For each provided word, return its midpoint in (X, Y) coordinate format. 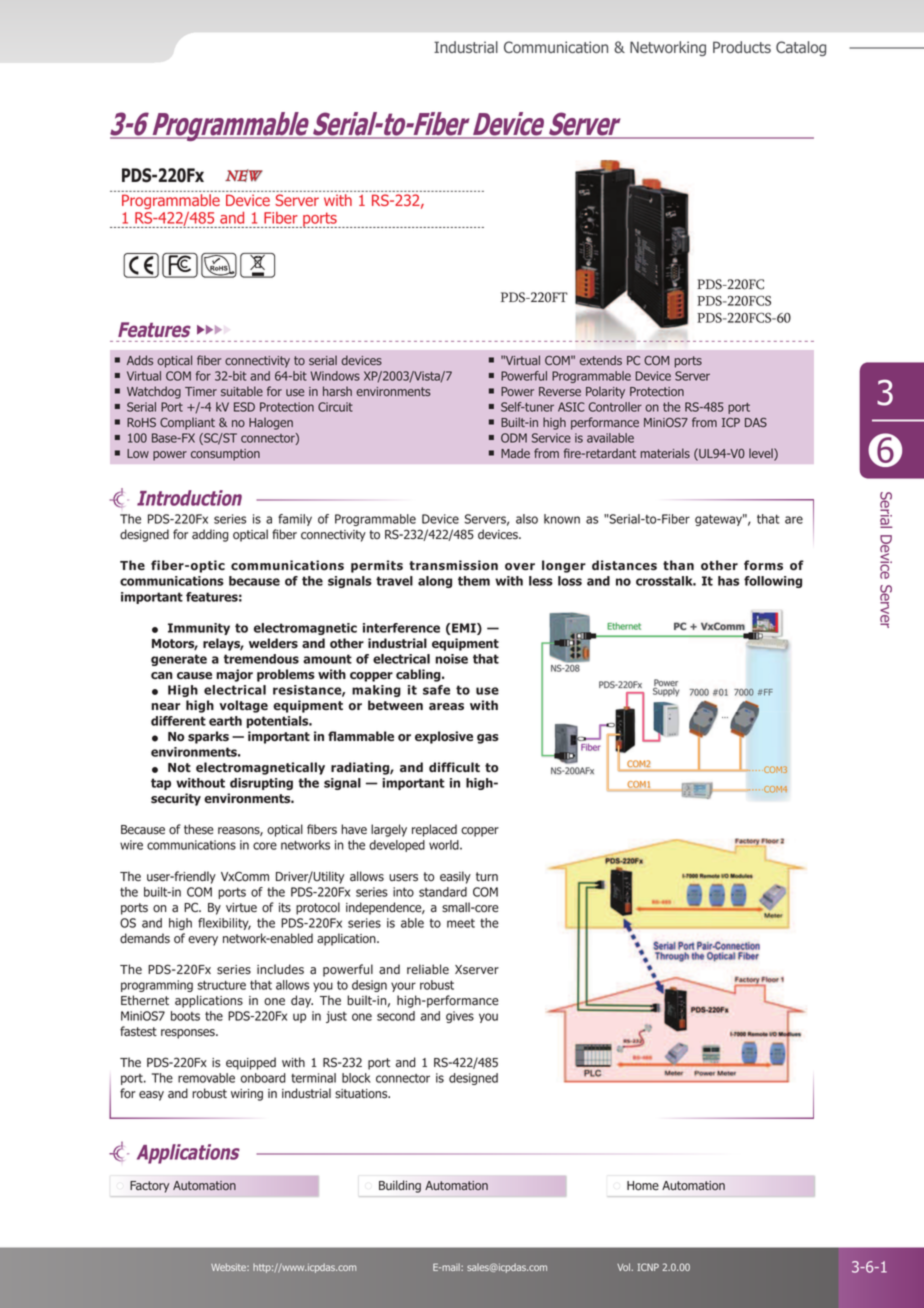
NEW (244, 175)
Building (400, 1186)
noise (451, 659)
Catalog (801, 48)
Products (742, 47)
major (234, 675)
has (728, 581)
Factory (149, 1187)
